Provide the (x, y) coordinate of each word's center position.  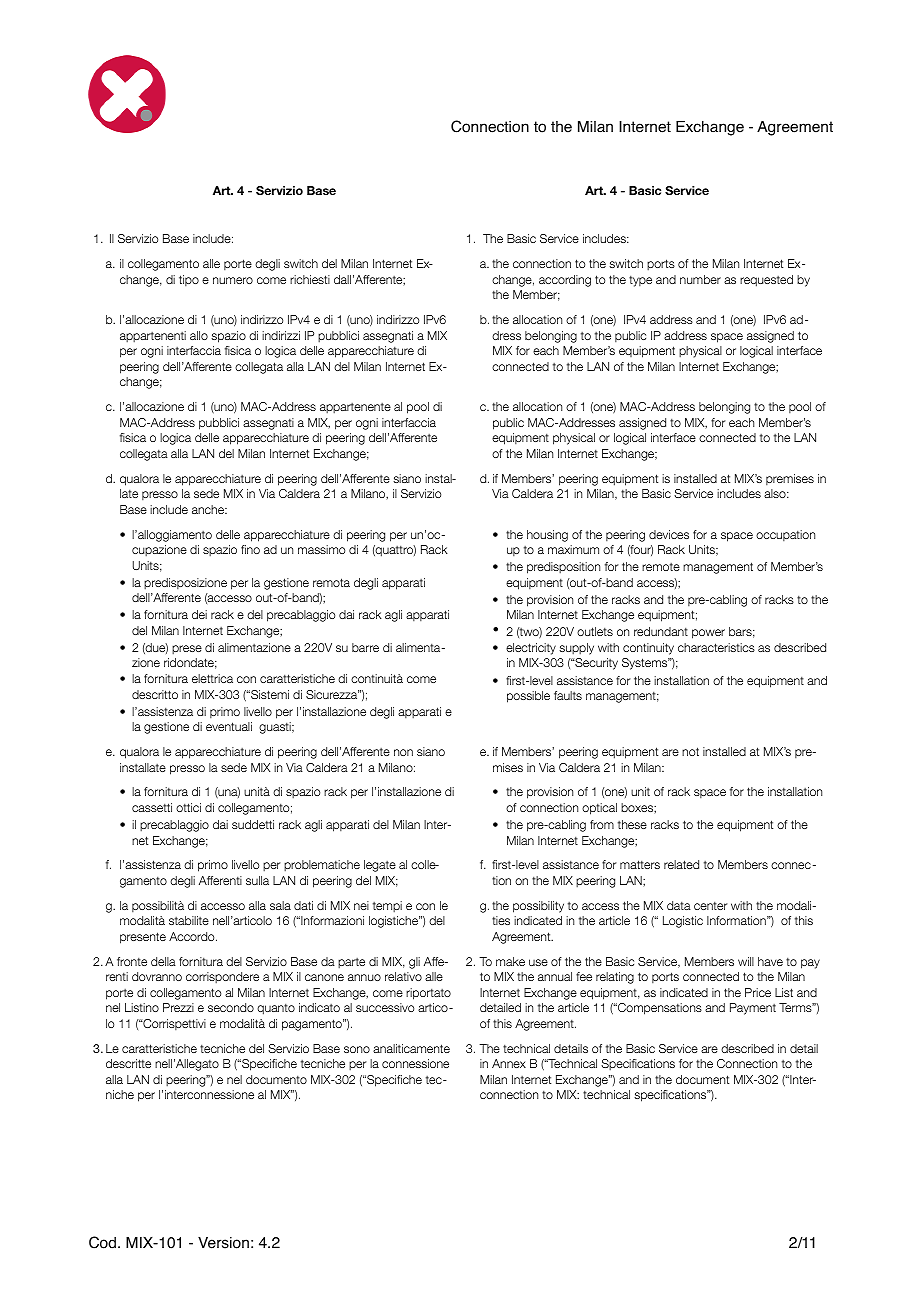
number (700, 279)
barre (365, 647)
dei (199, 614)
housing (547, 536)
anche (209, 509)
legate (380, 866)
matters (640, 864)
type (640, 281)
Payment (753, 1009)
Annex (509, 1063)
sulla (257, 880)
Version (223, 1243)
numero (233, 280)
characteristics (716, 647)
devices (669, 534)
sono (357, 1049)
